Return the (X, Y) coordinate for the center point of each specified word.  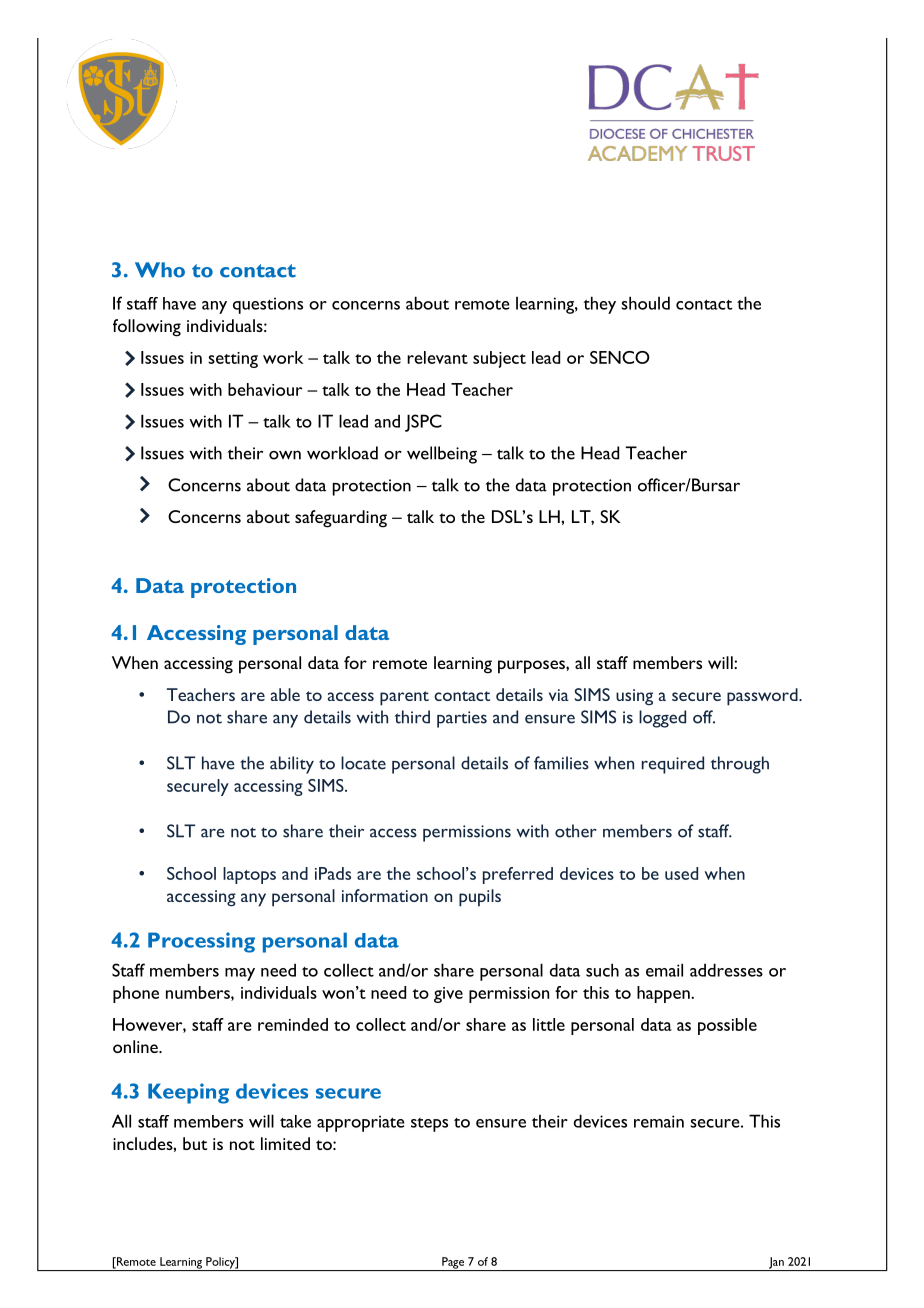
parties (462, 719)
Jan (776, 1264)
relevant (437, 357)
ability (292, 765)
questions (268, 305)
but (195, 1143)
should (645, 303)
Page (453, 1264)
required (673, 765)
